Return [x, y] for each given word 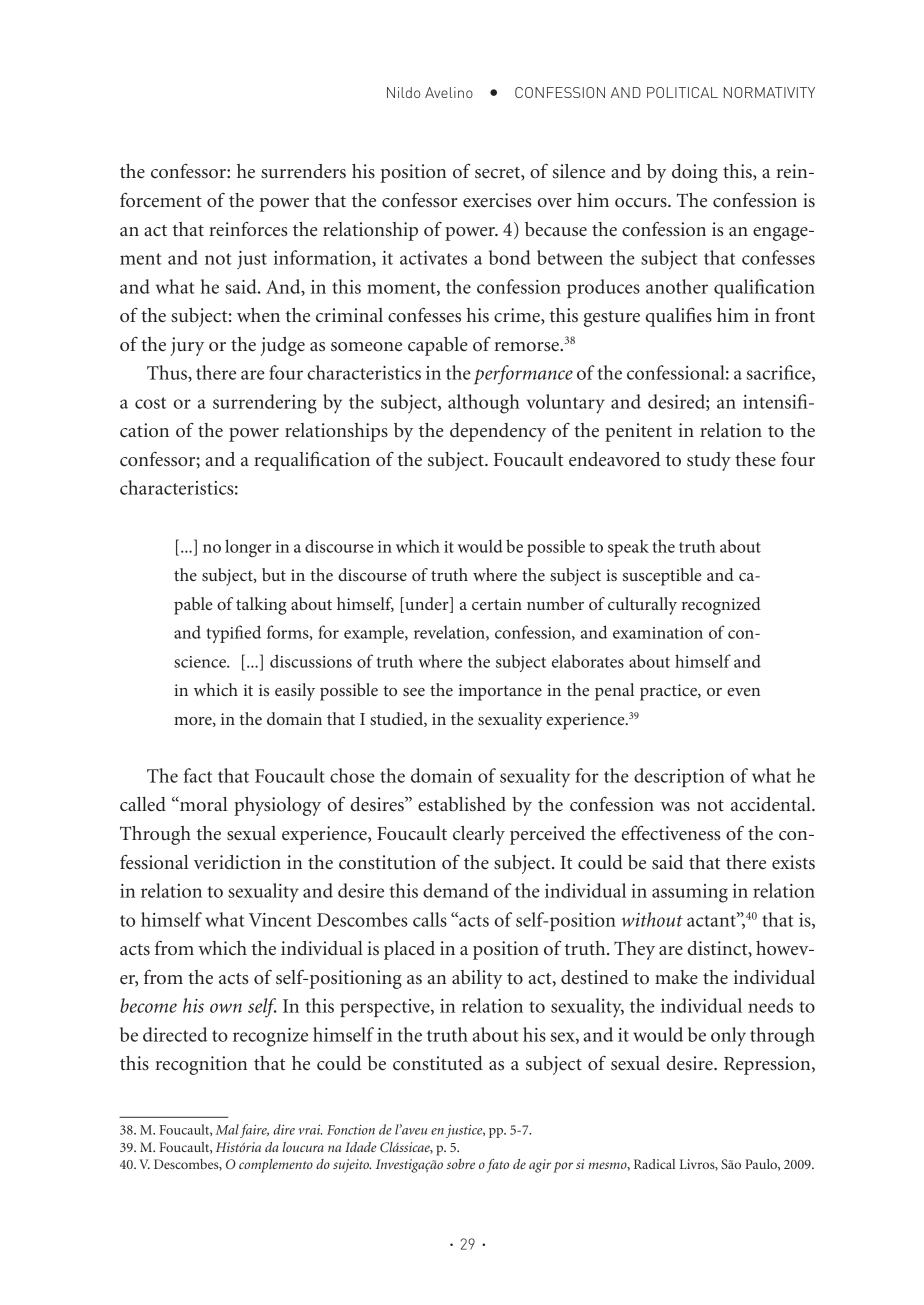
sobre [461, 1164]
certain [497, 604]
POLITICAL [682, 92]
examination [658, 633]
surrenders [303, 171]
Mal [227, 1129]
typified [234, 634]
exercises [497, 200]
